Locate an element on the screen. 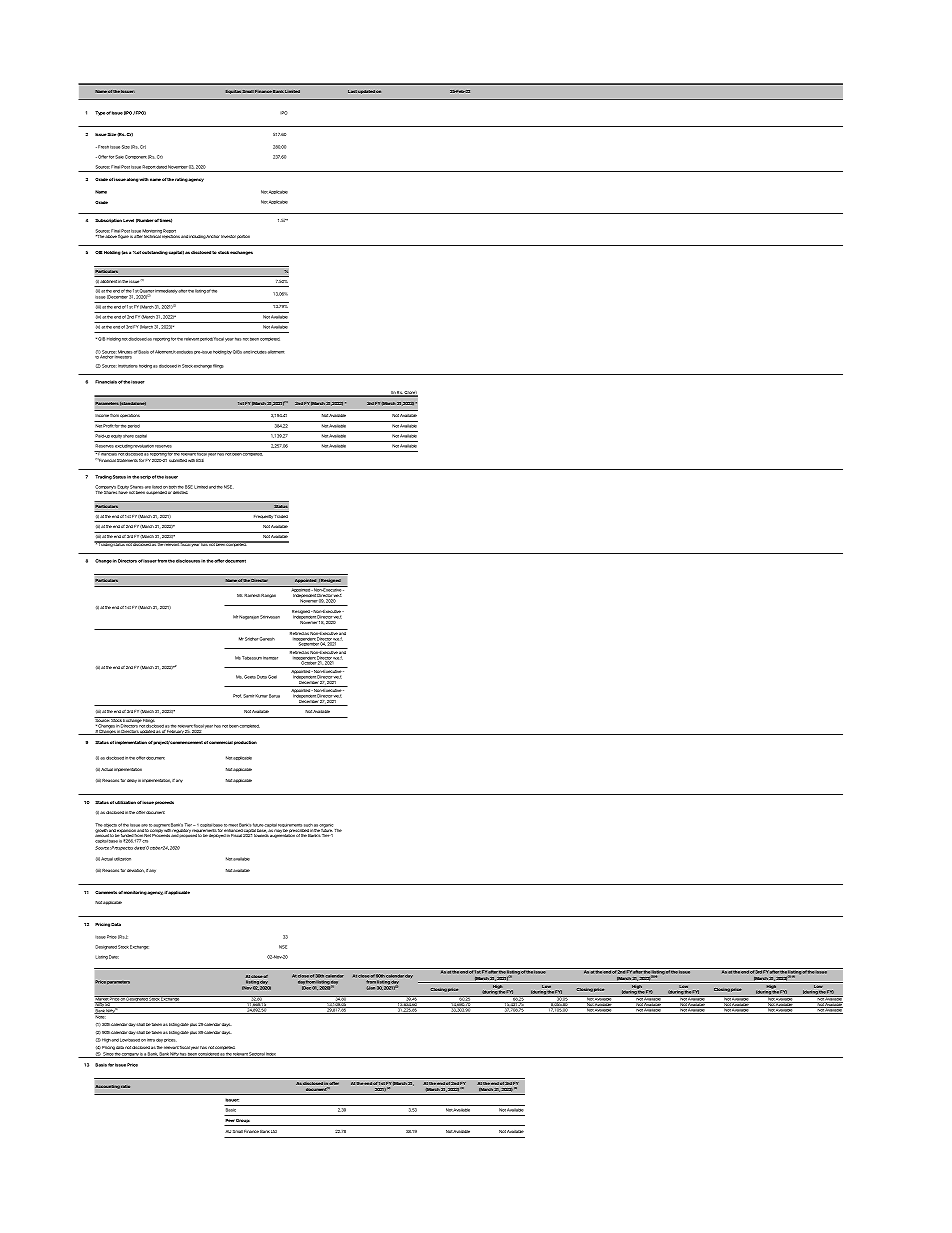  Last is located at coordinates (352, 91).
